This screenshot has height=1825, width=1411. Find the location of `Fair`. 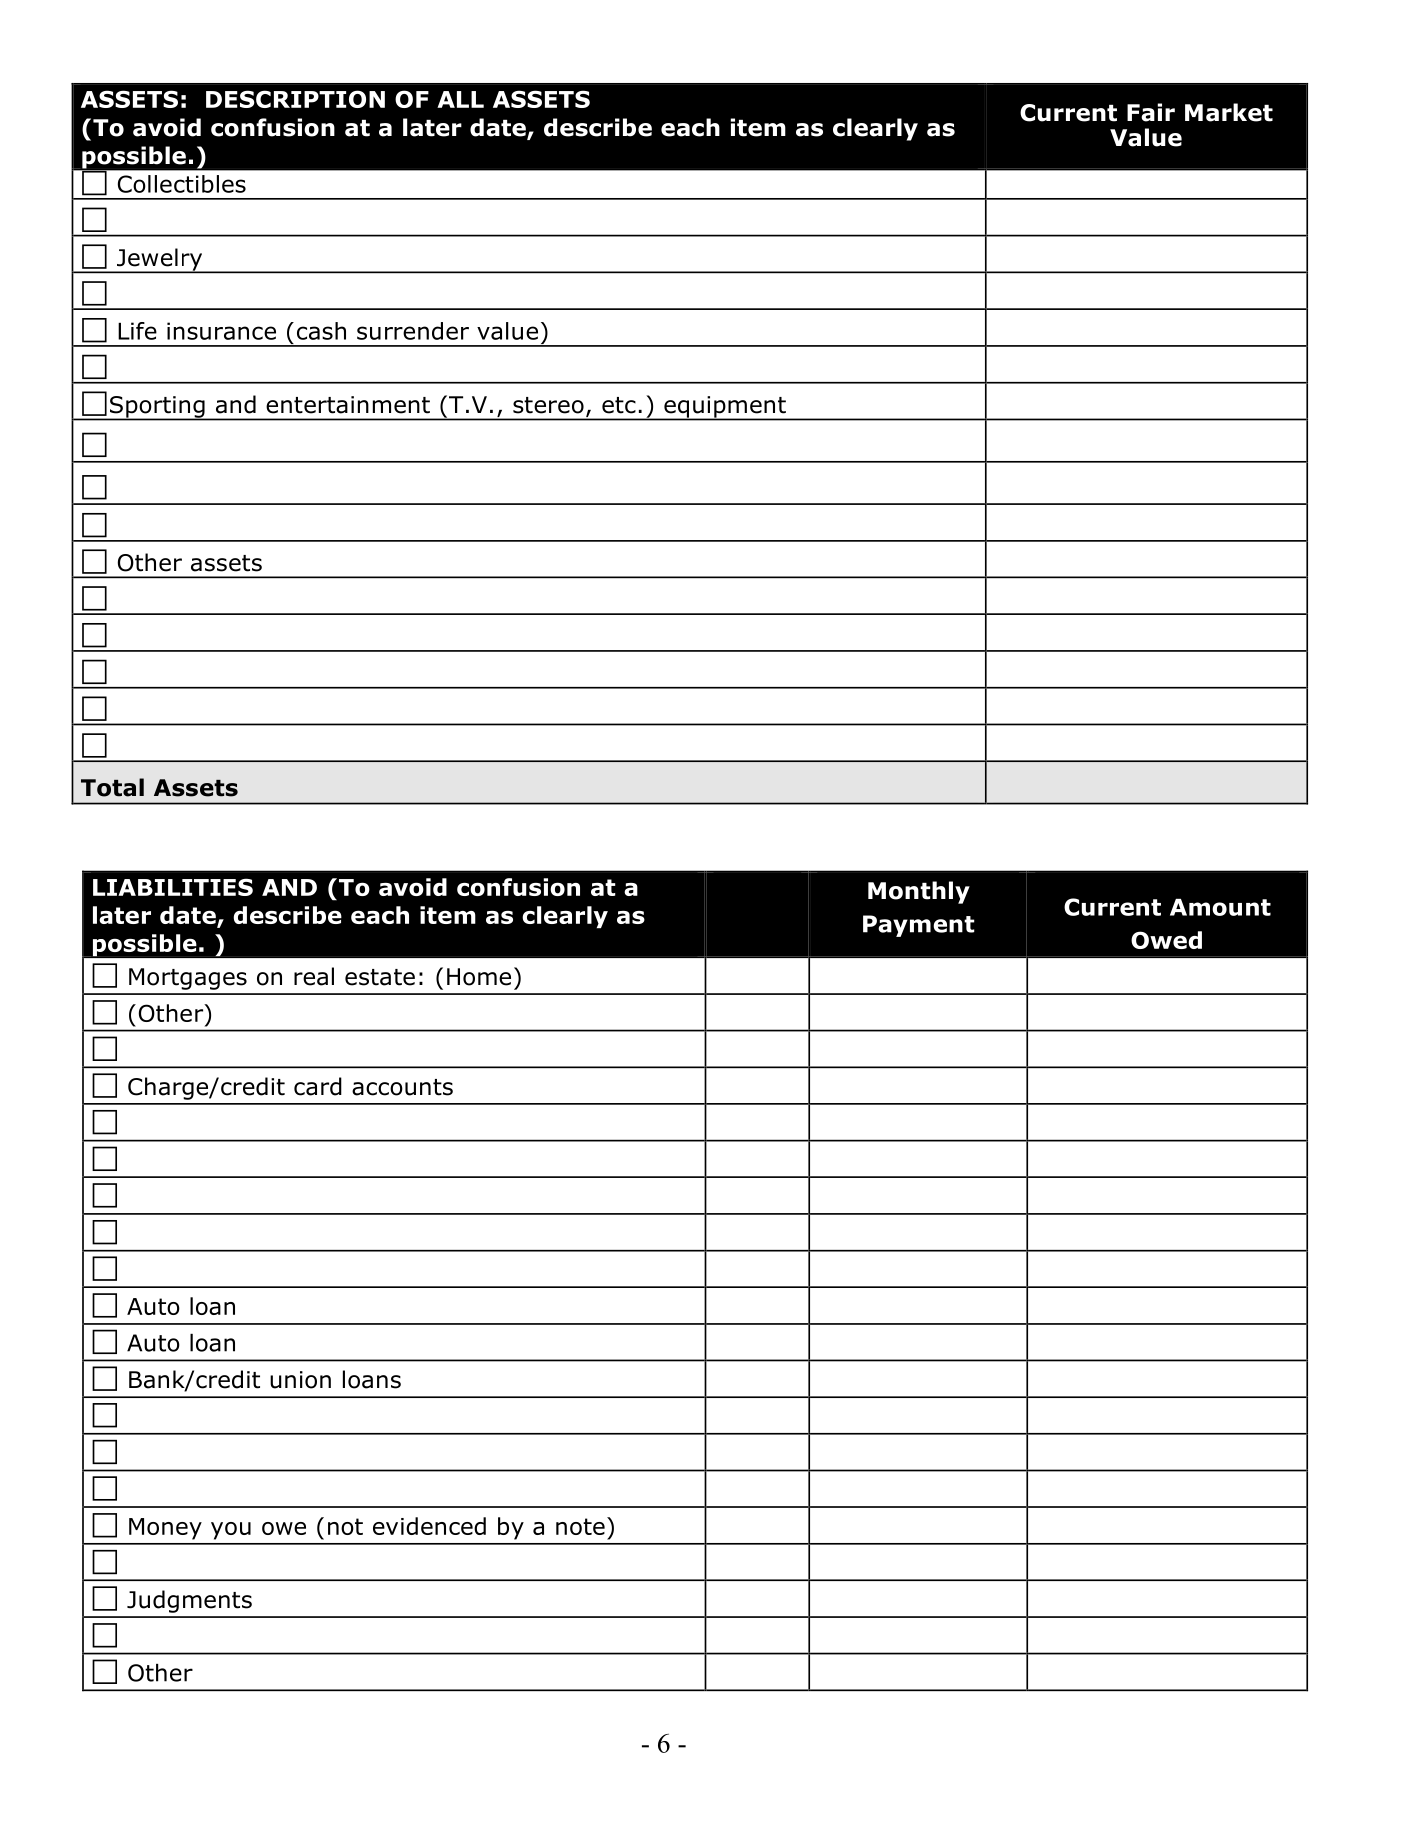

Fair is located at coordinates (1151, 112).
